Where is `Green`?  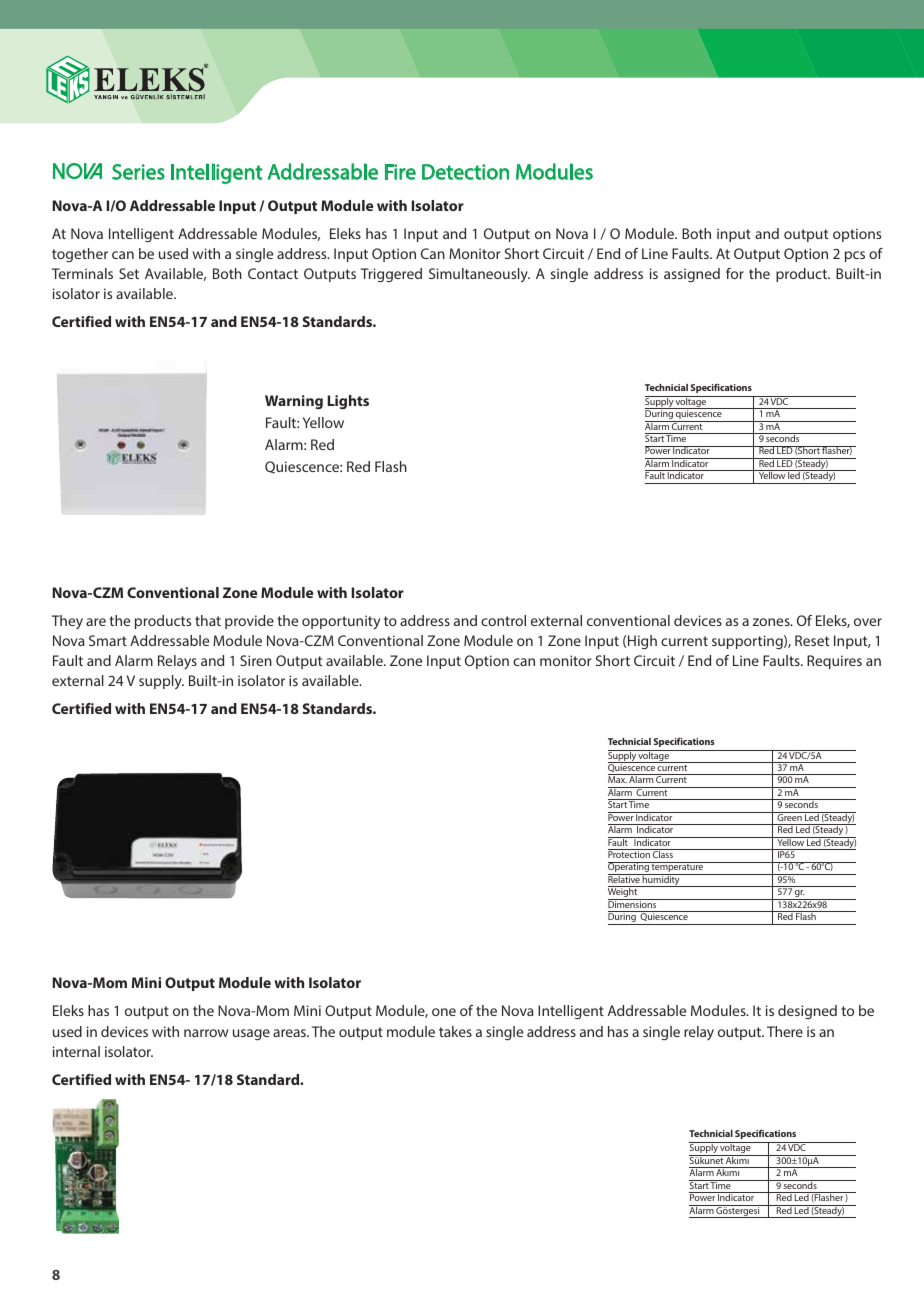 Green is located at coordinates (789, 816).
